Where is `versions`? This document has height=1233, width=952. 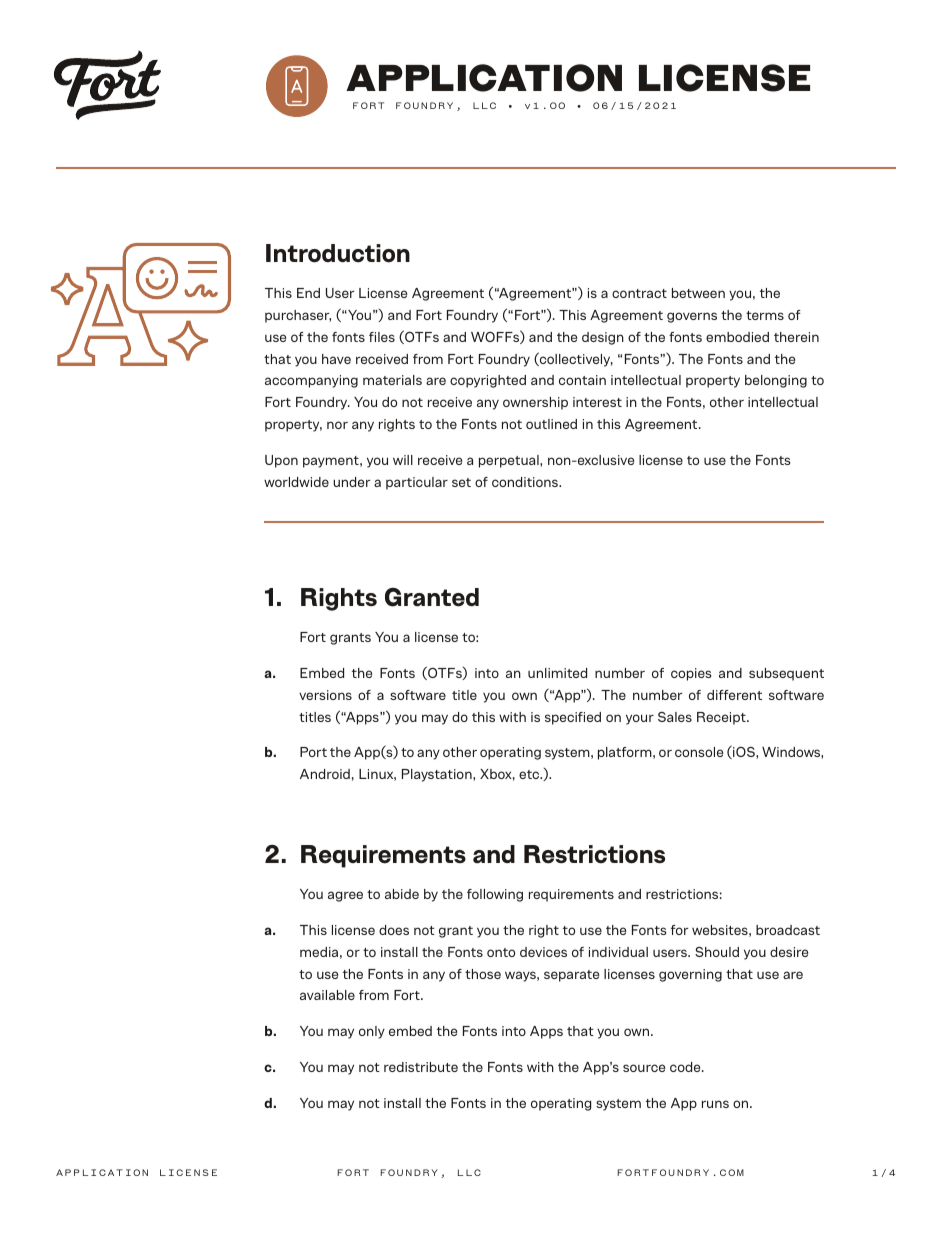
versions is located at coordinates (325, 695).
